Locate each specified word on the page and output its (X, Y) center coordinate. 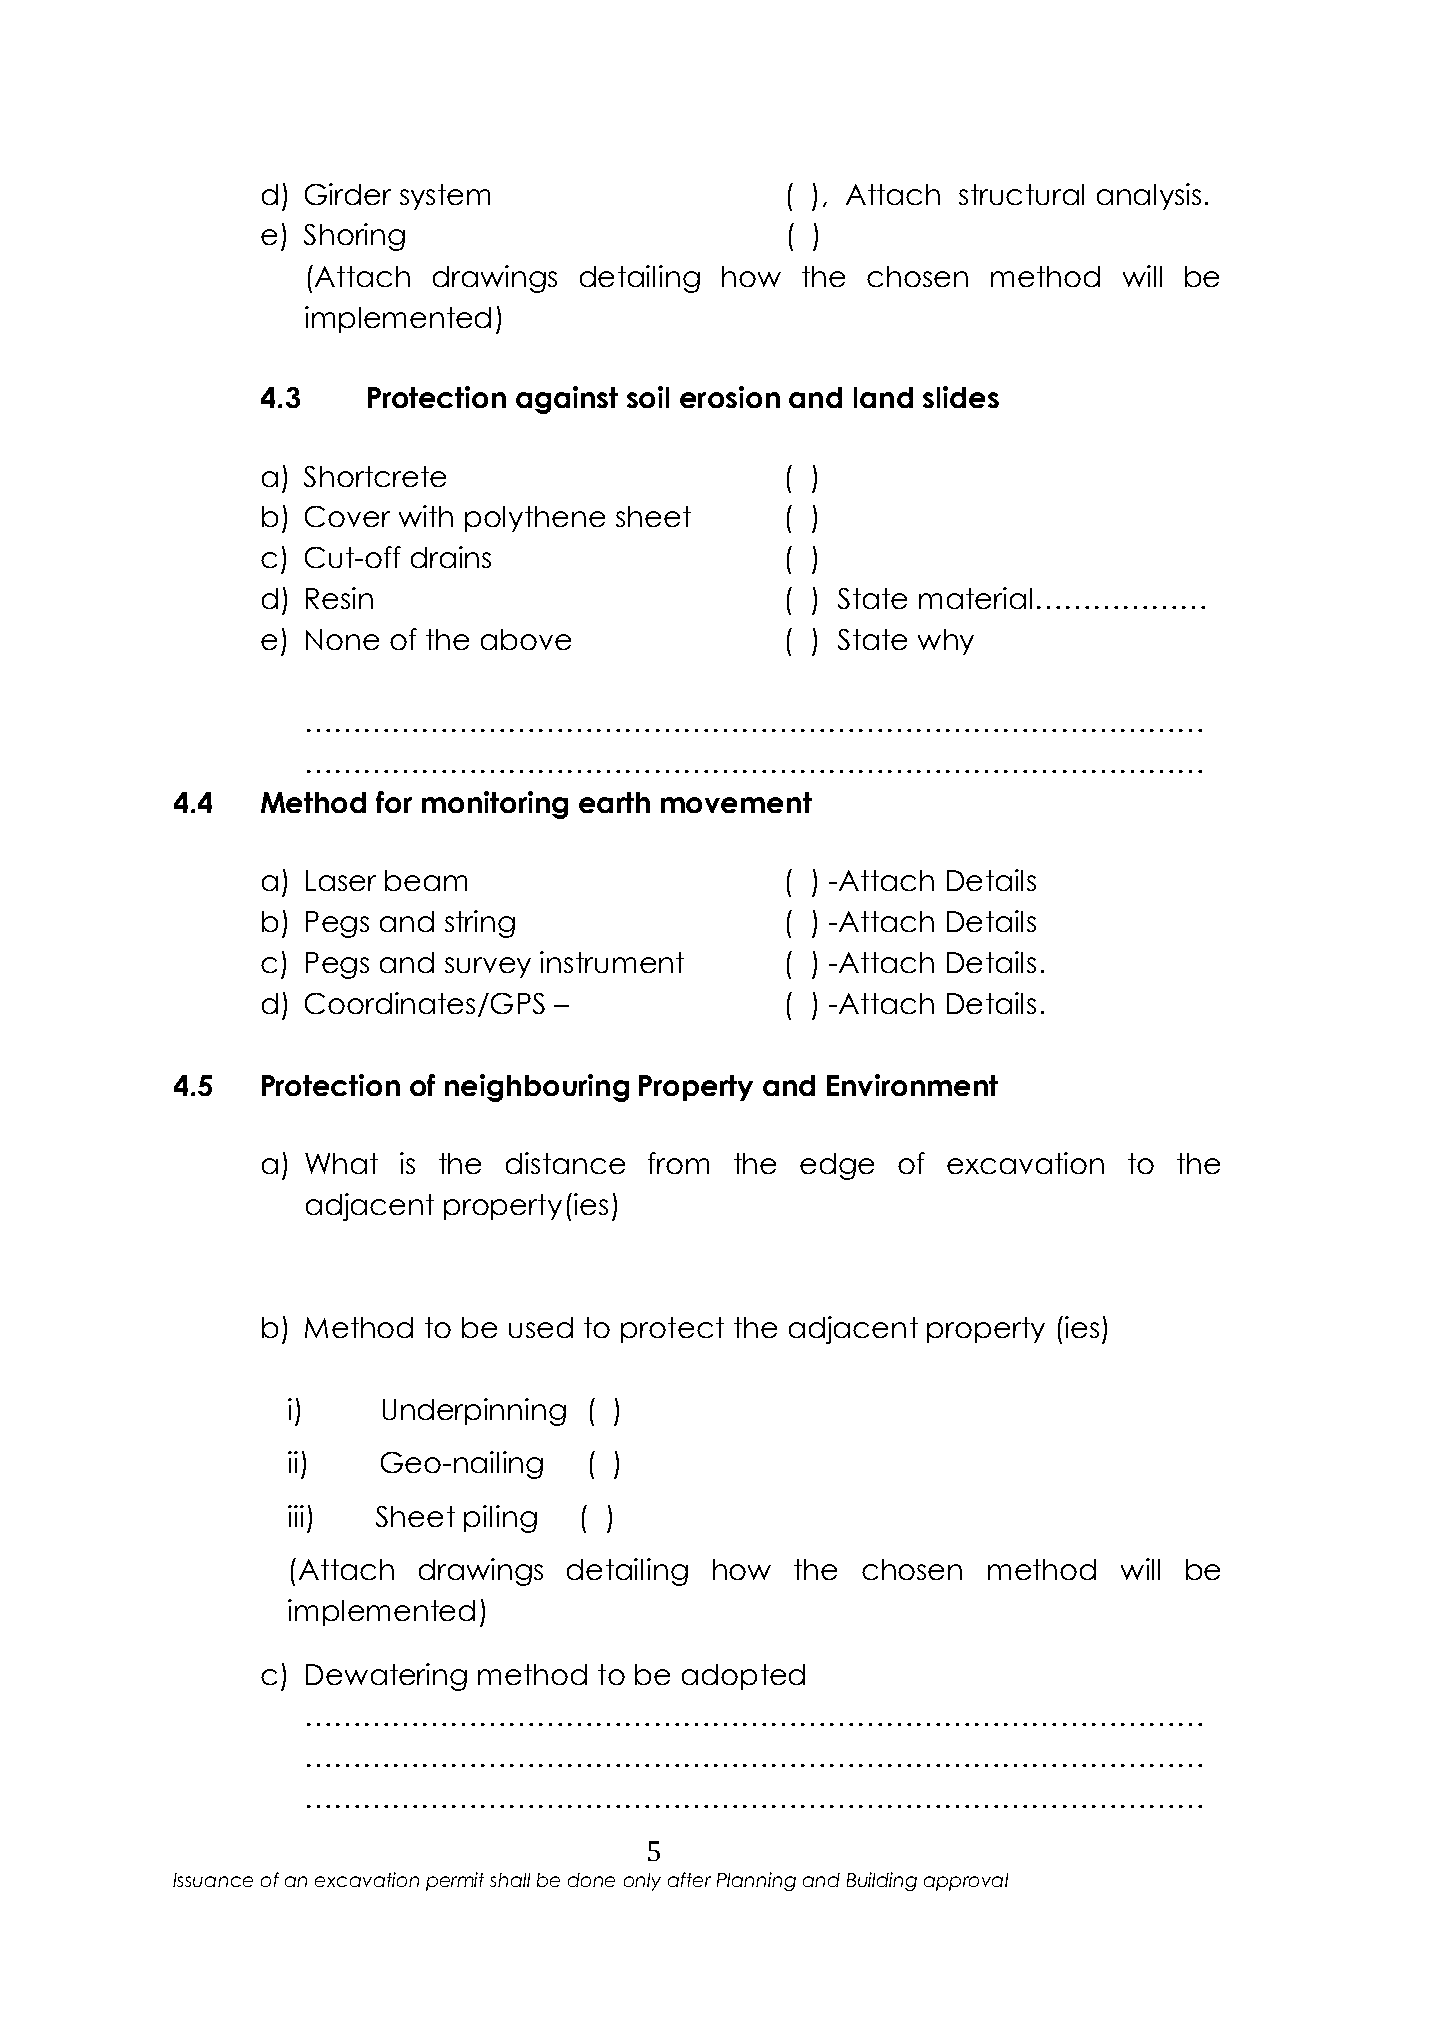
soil (648, 397)
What (341, 1163)
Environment (912, 1085)
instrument (612, 962)
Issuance (213, 1880)
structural (1021, 194)
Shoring (354, 237)
